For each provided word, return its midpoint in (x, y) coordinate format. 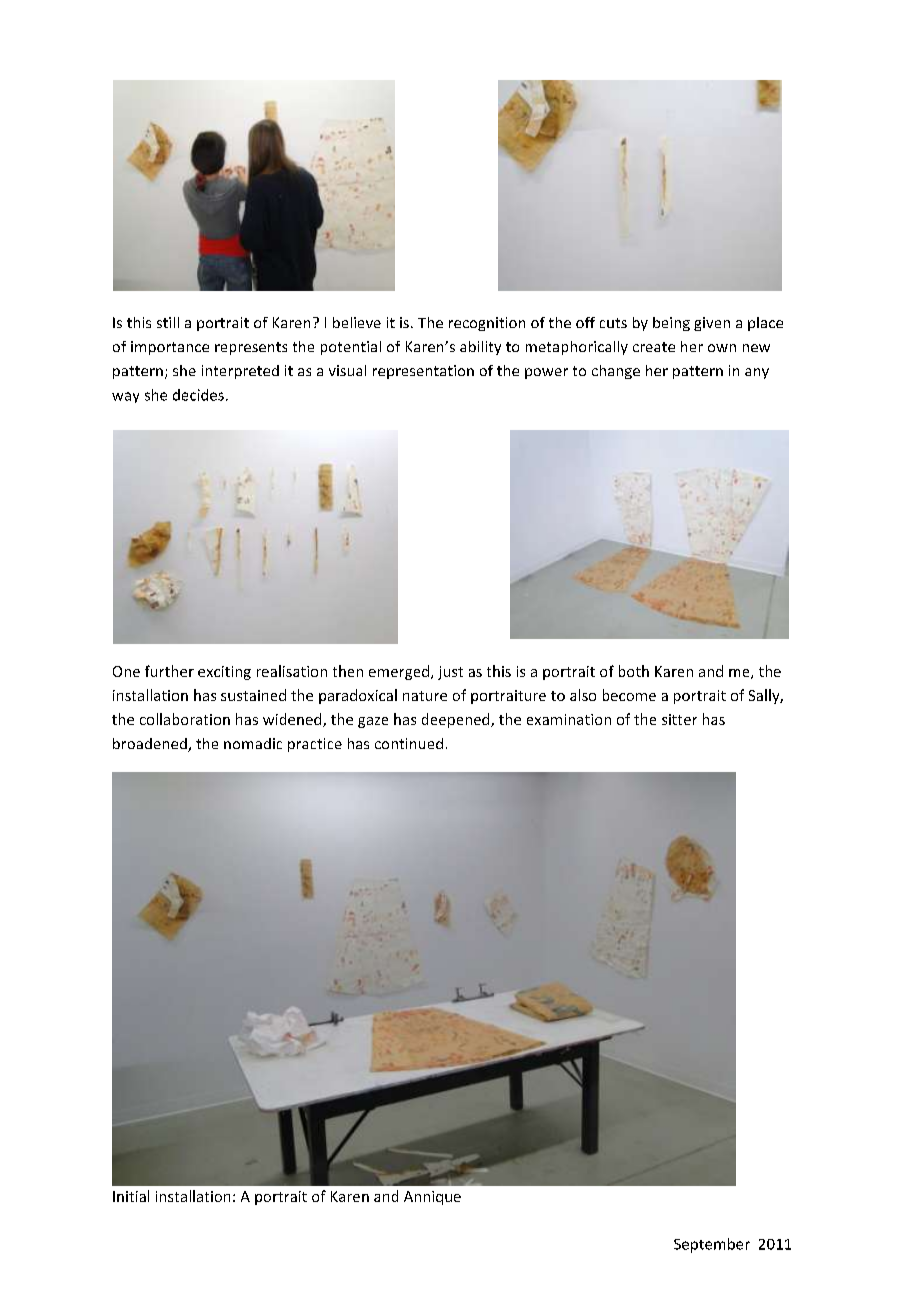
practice (315, 745)
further (169, 671)
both (634, 671)
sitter (679, 719)
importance (170, 348)
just (450, 673)
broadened (151, 745)
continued (409, 743)
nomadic (253, 743)
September (712, 1245)
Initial (131, 1196)
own (722, 348)
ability (480, 348)
